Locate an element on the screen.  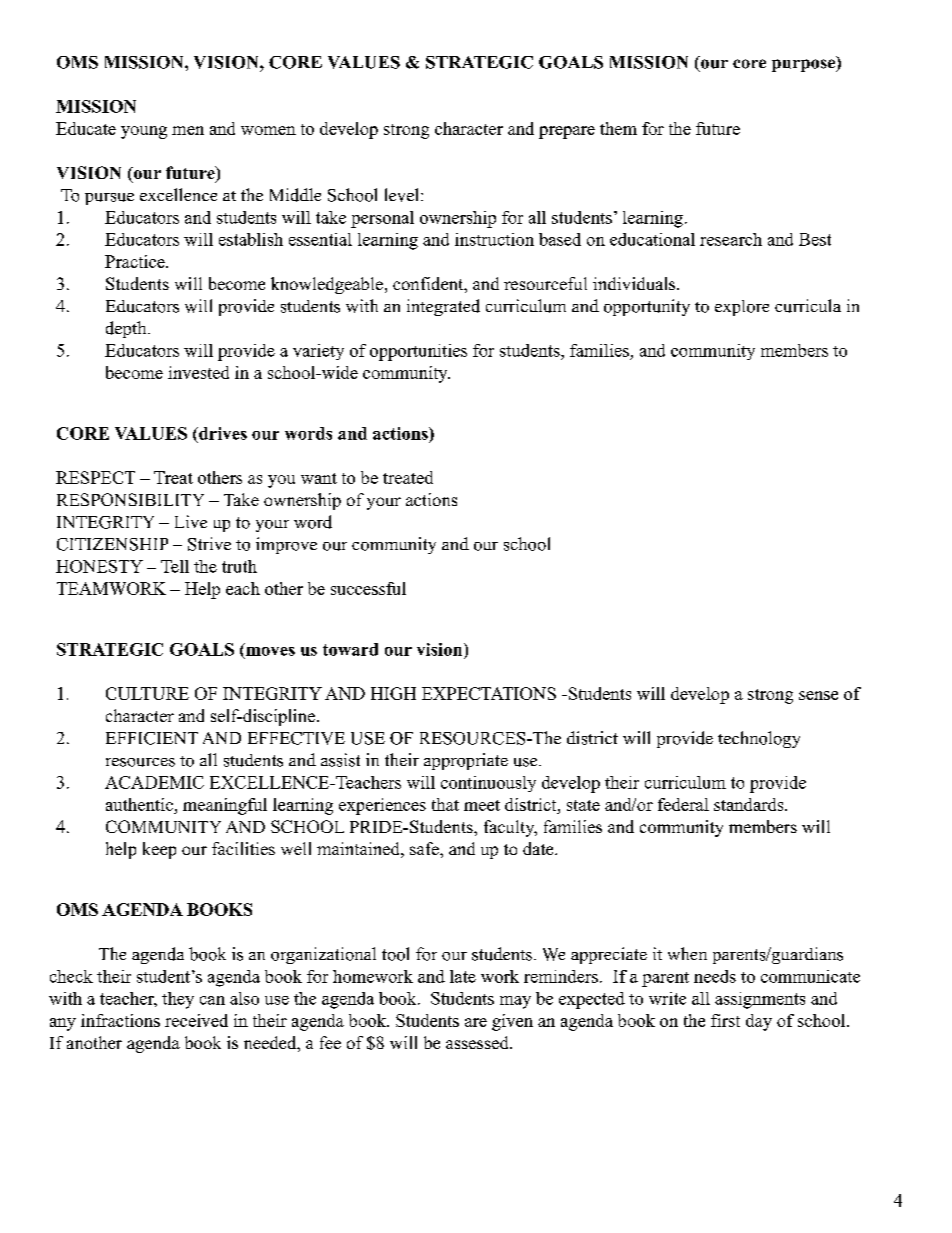
prepare is located at coordinates (567, 132).
